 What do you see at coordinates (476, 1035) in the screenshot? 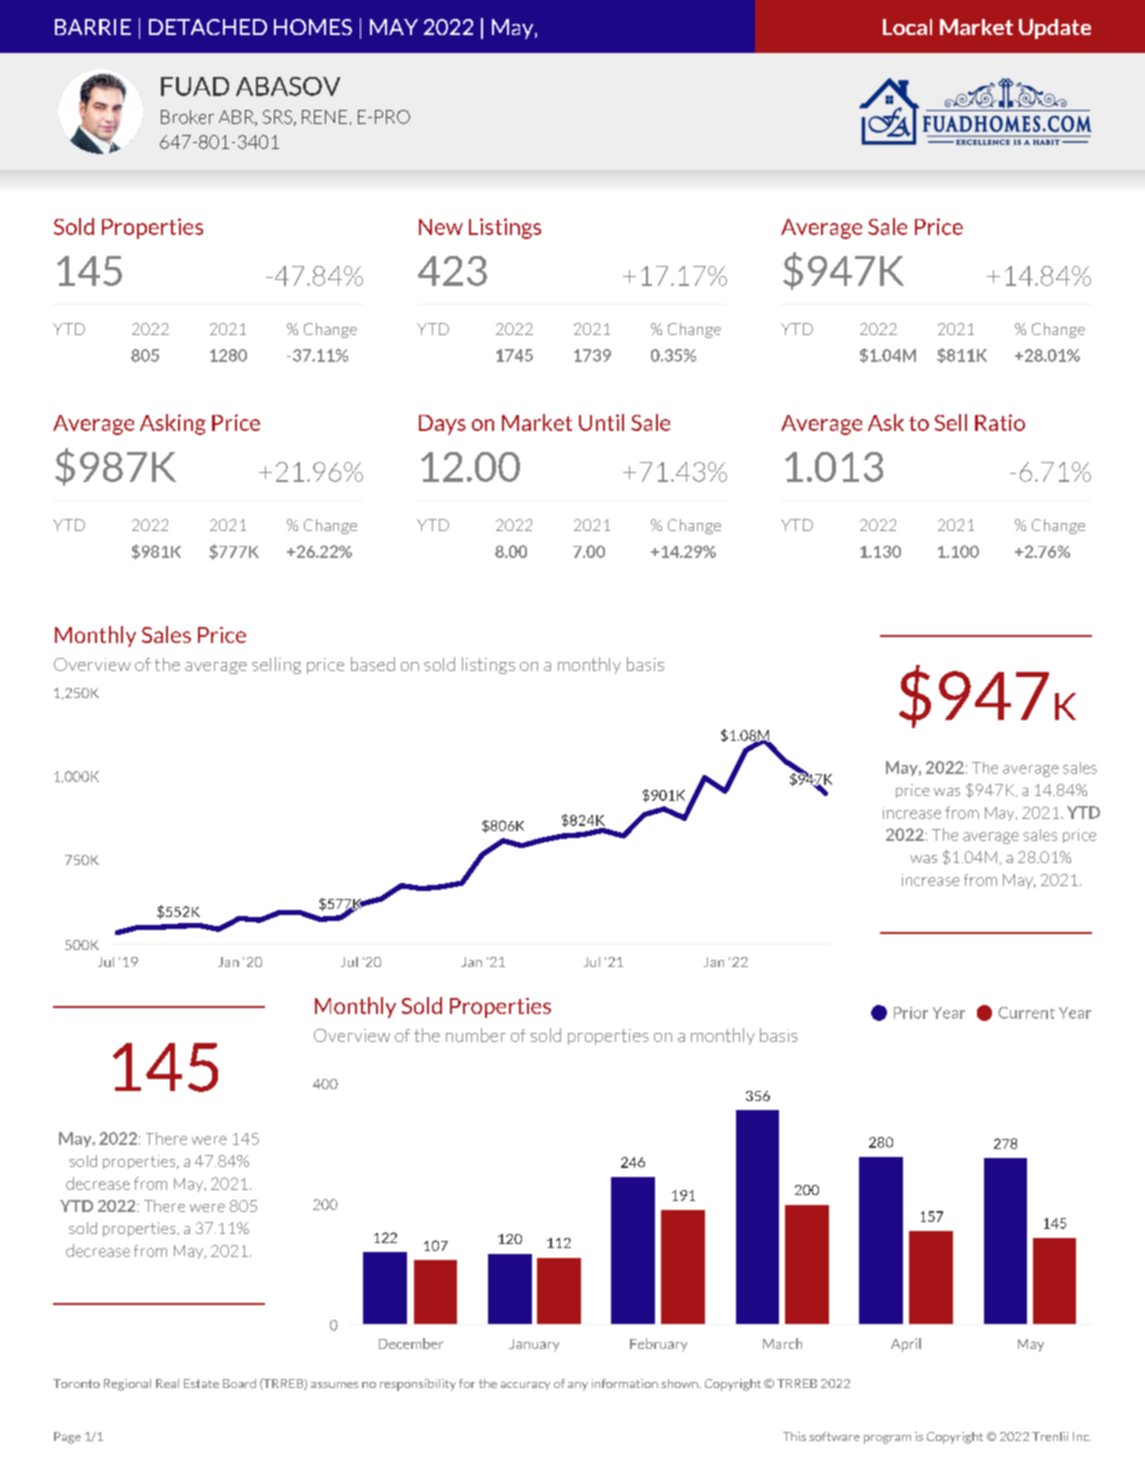
I see `number` at bounding box center [476, 1035].
